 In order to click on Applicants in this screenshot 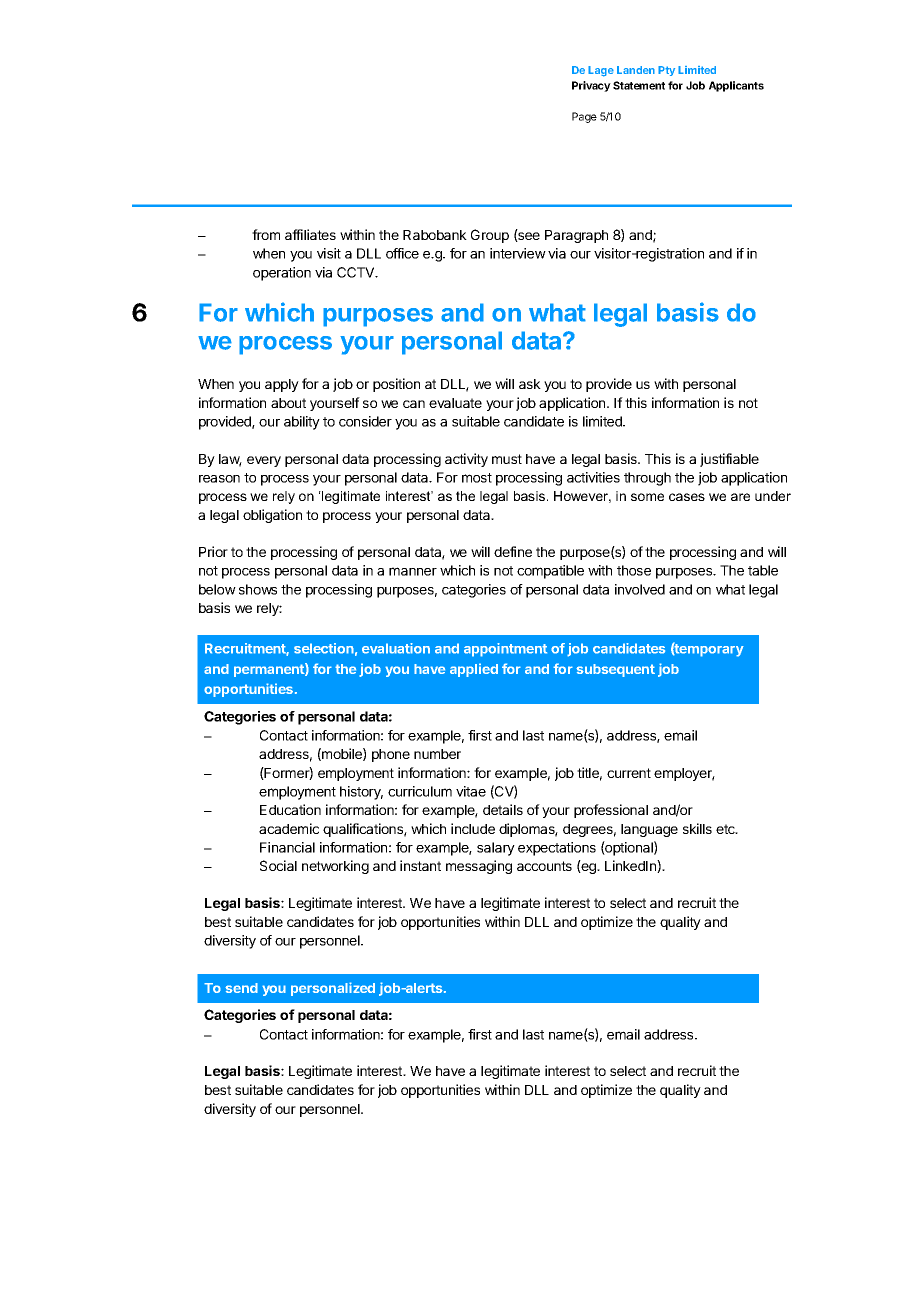, I will do `click(736, 86)`.
